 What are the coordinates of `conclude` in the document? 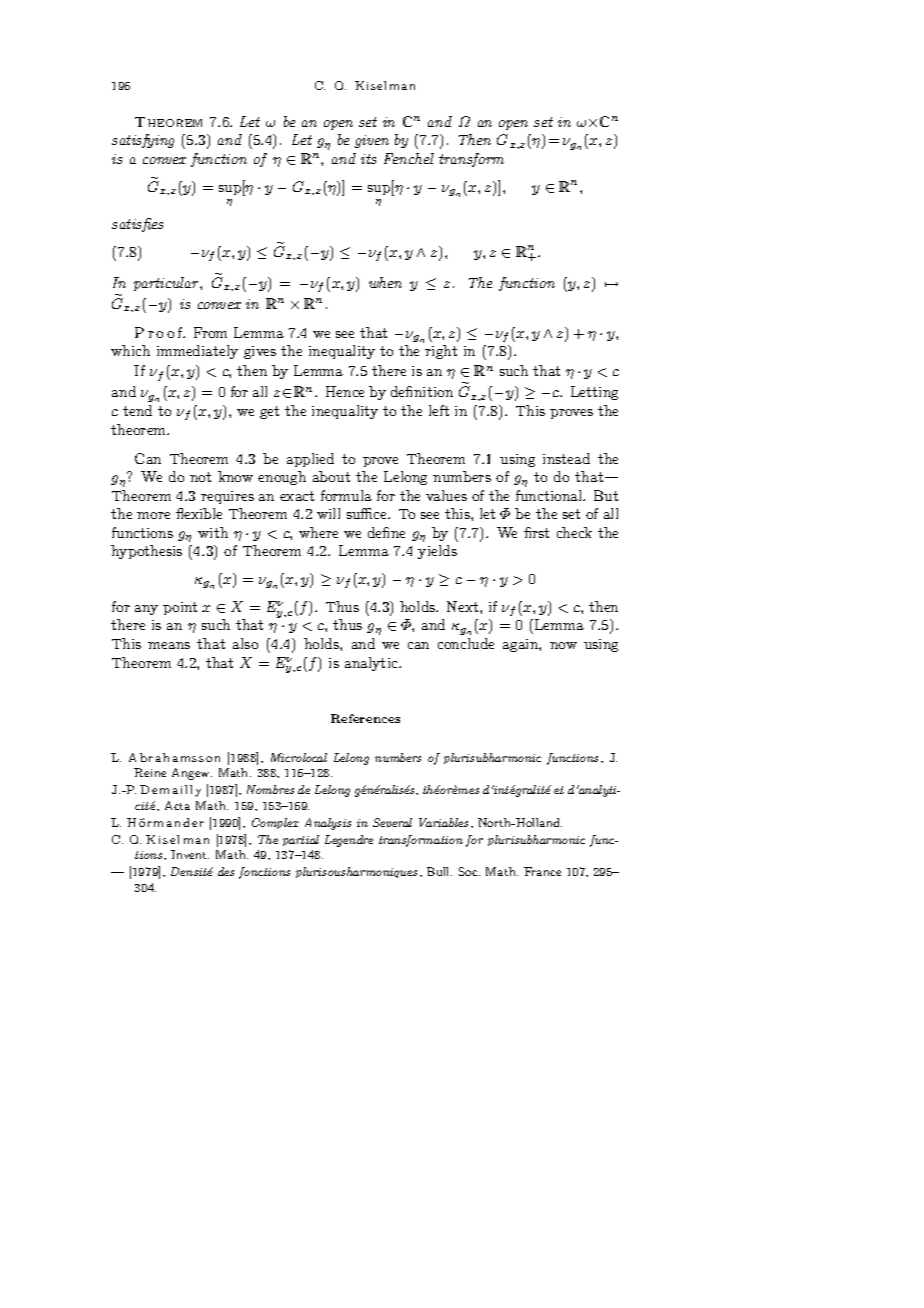 It's located at (466, 643).
